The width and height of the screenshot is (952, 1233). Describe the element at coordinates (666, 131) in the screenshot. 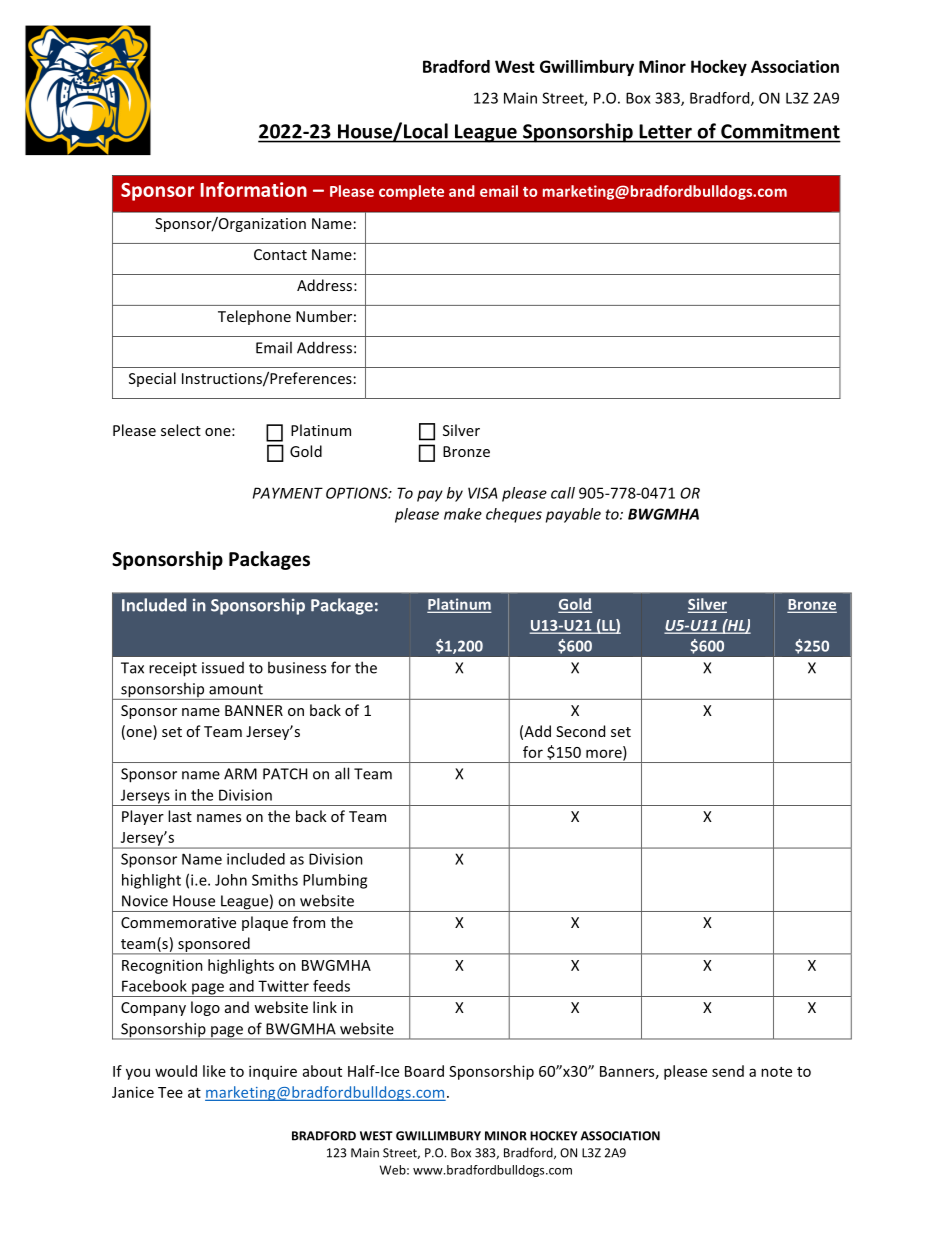

I see `Letter` at that location.
